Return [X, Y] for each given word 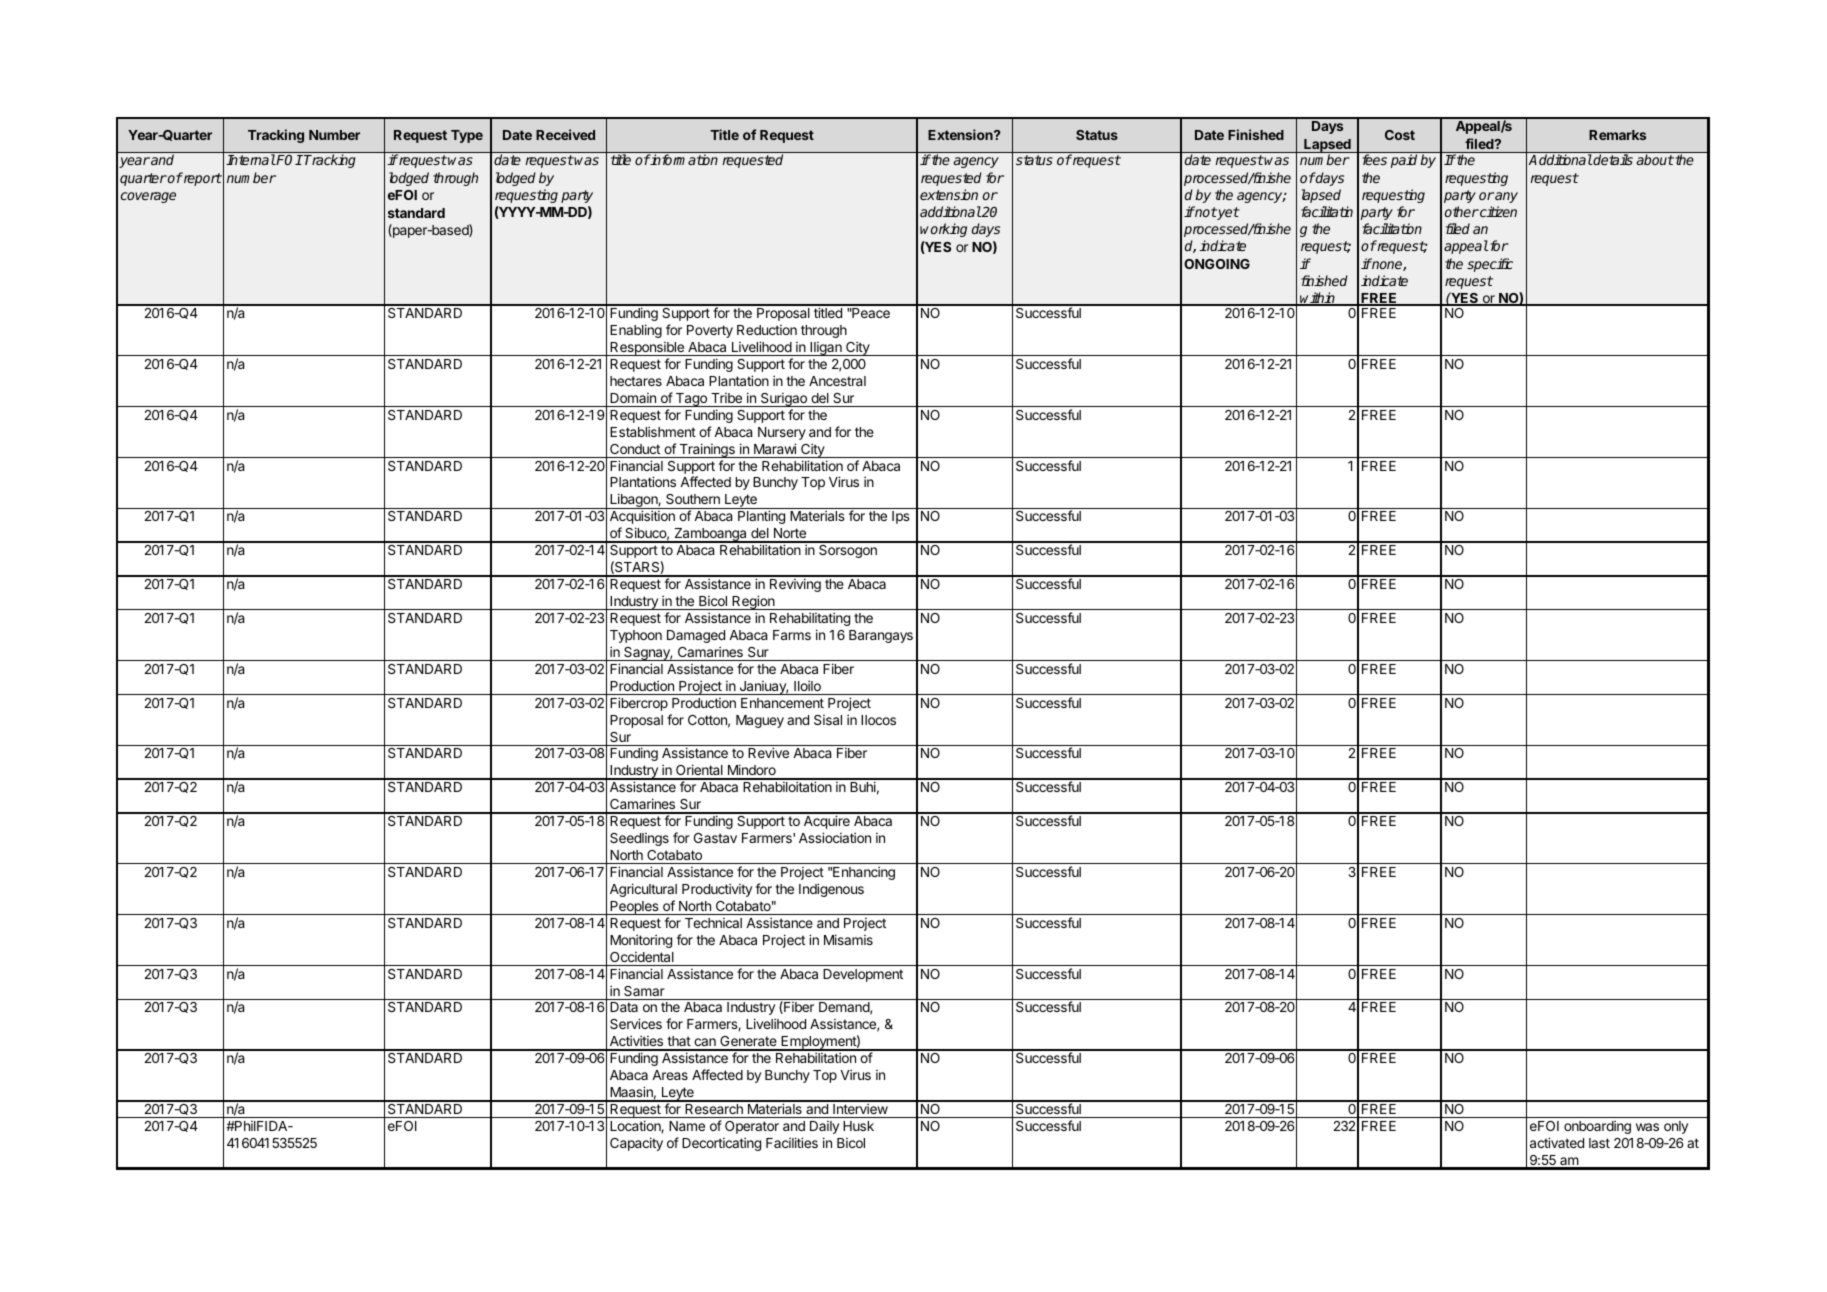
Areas [670, 1075]
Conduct [635, 449]
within [1318, 299]
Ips [901, 517]
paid [1404, 161]
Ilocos [878, 720]
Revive [768, 752]
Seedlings [639, 839]
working [943, 230]
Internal [251, 159]
